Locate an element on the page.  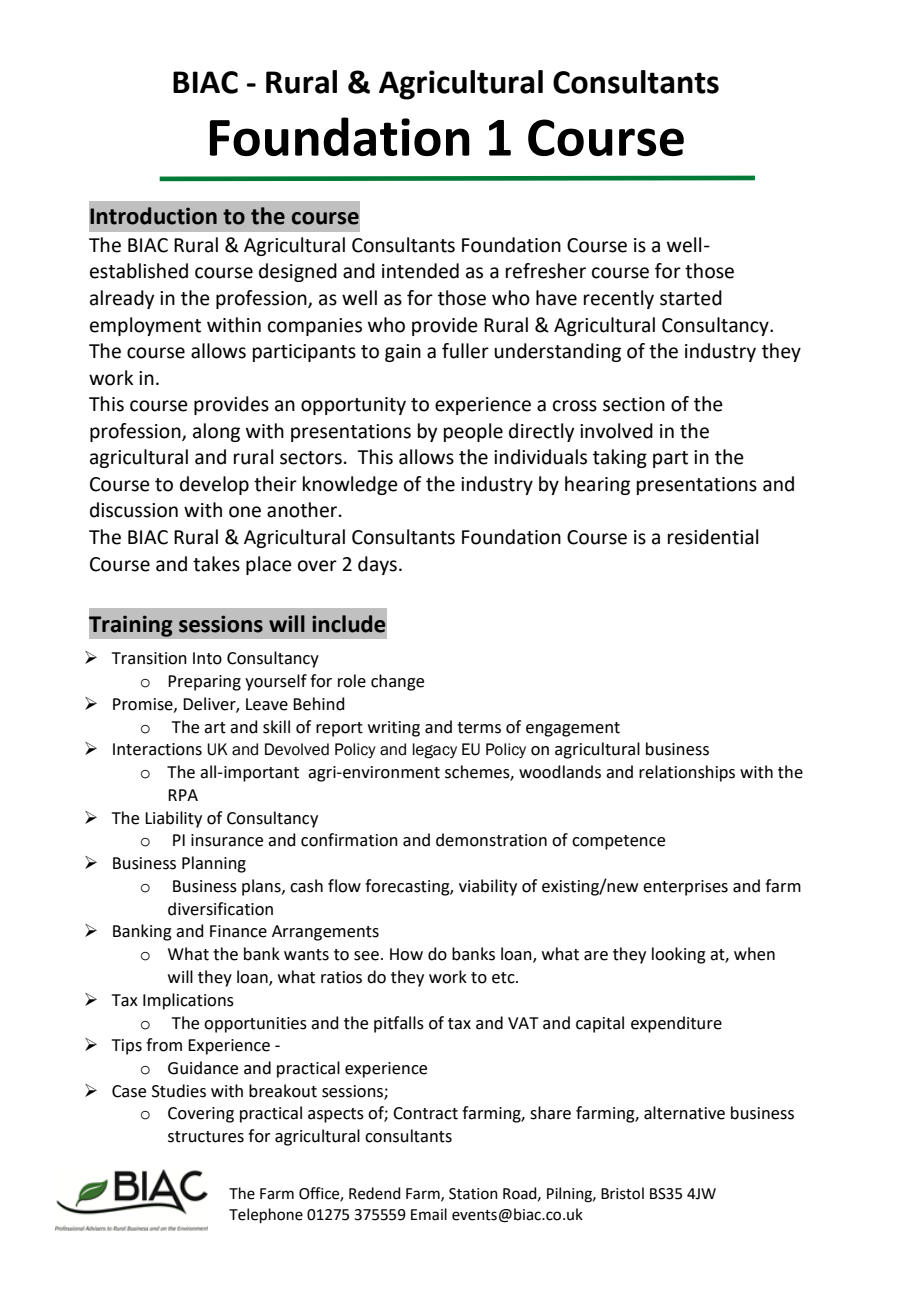
viability is located at coordinates (488, 887).
